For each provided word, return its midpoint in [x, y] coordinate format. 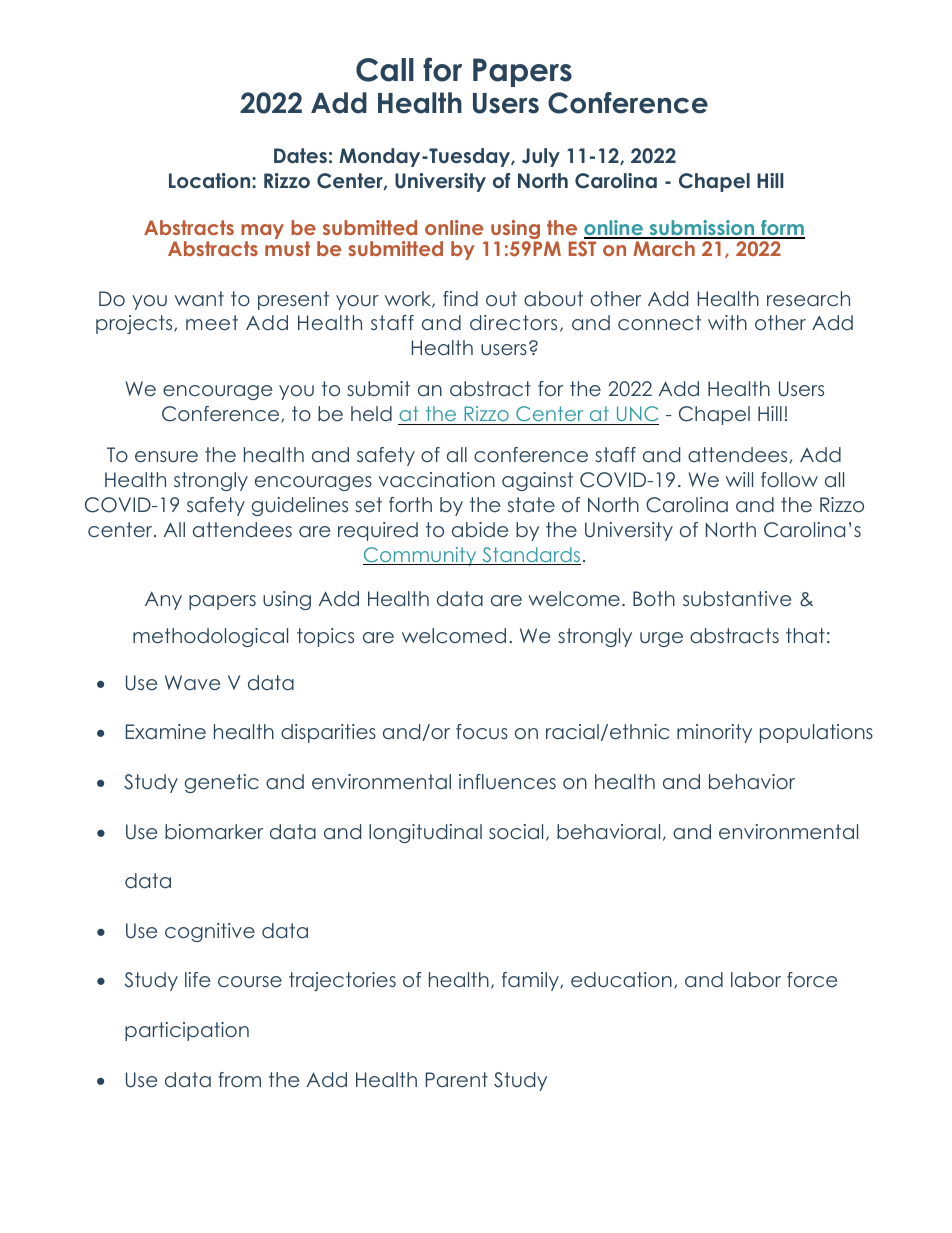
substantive [737, 599]
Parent [457, 1080]
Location [211, 181]
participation [187, 1031]
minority [714, 733]
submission [702, 229]
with [727, 322]
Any [163, 600]
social [516, 832]
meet [212, 323]
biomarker [214, 832]
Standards [530, 556]
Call [385, 70]
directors [513, 323]
